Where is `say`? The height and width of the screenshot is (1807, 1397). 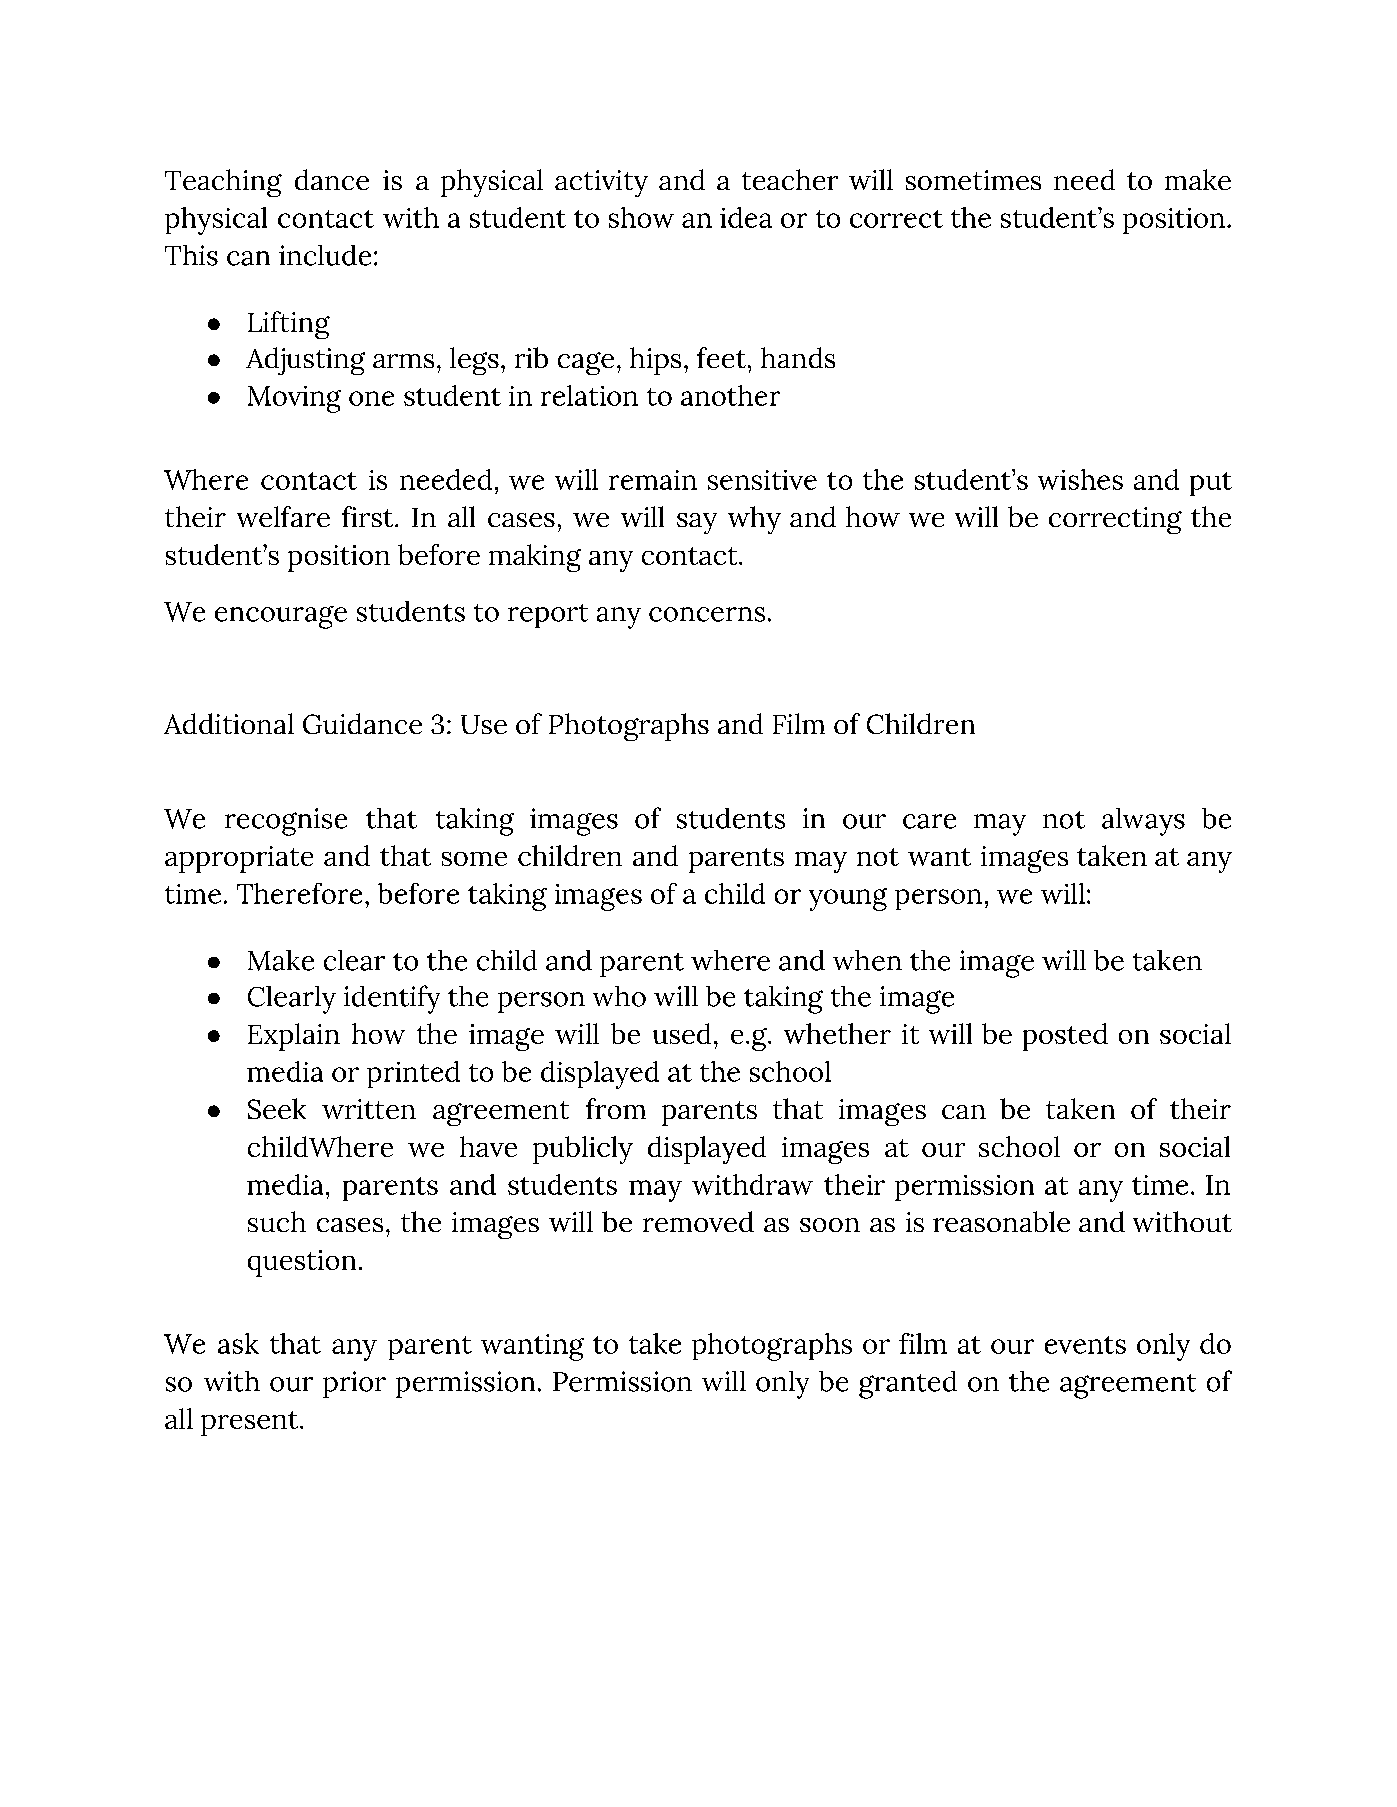
say is located at coordinates (697, 523).
